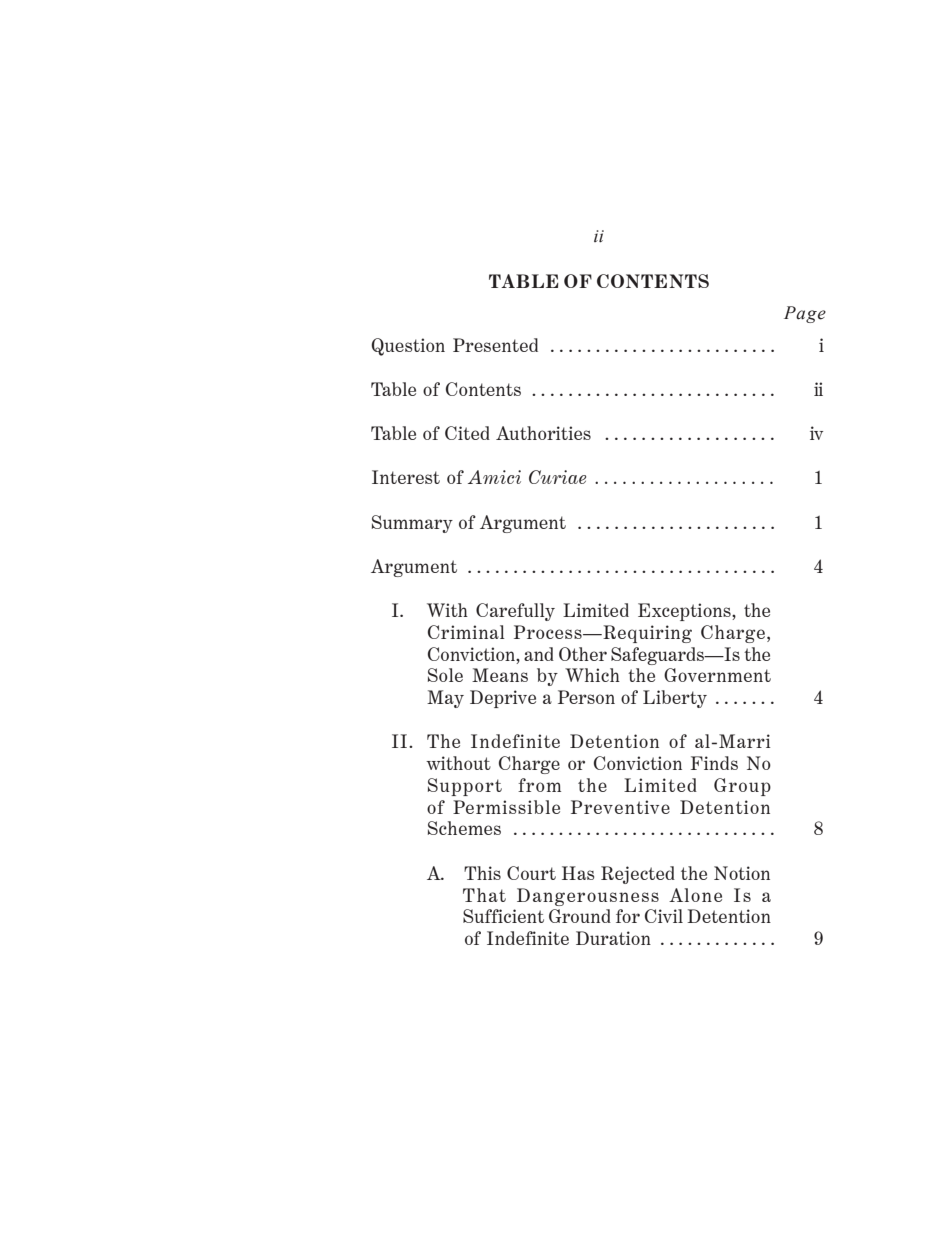 This page has height=1233, width=952. What do you see at coordinates (675, 699) in the page?
I see `Liberty` at bounding box center [675, 699].
